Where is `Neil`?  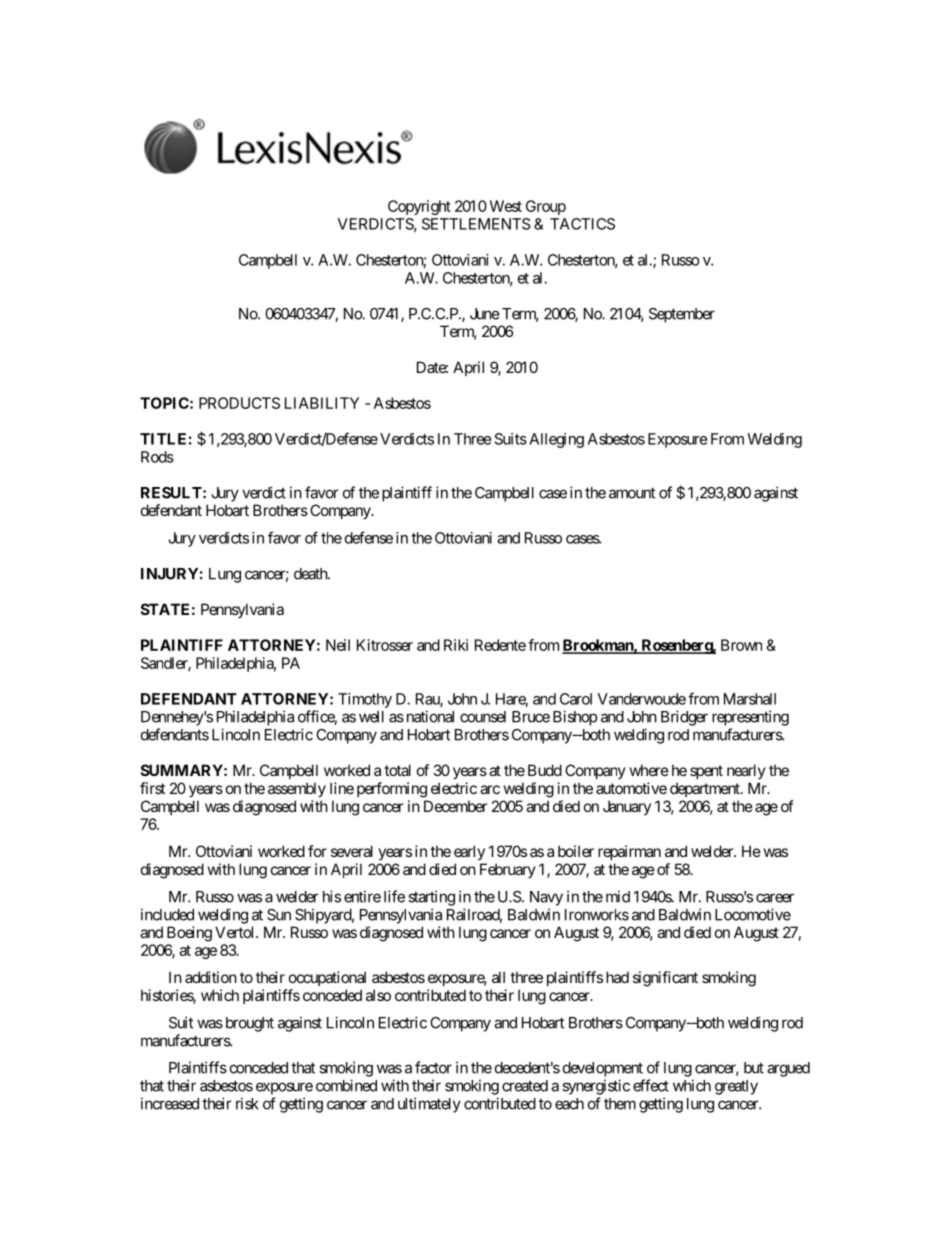 Neil is located at coordinates (338, 645).
